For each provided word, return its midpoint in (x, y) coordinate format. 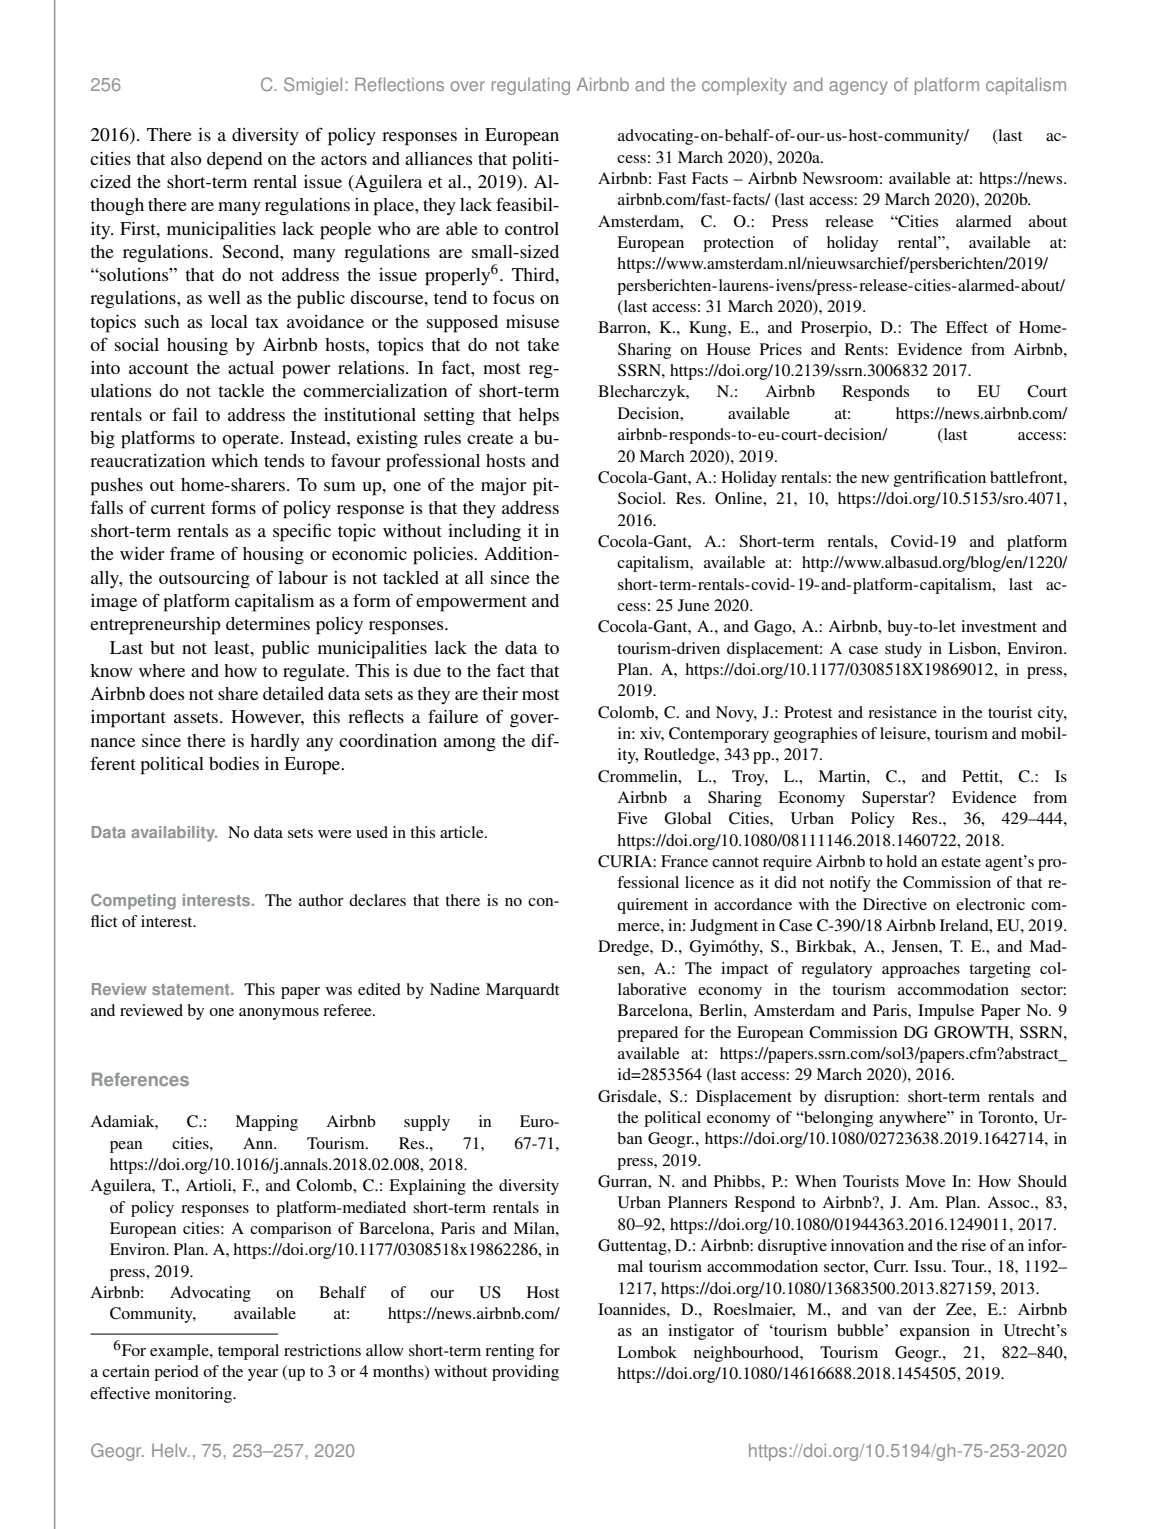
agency (858, 88)
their (500, 693)
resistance (902, 712)
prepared (647, 1034)
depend (234, 161)
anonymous (279, 1014)
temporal (248, 1352)
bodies (234, 763)
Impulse (946, 1012)
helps (539, 417)
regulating (531, 86)
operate (252, 441)
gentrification (940, 479)
